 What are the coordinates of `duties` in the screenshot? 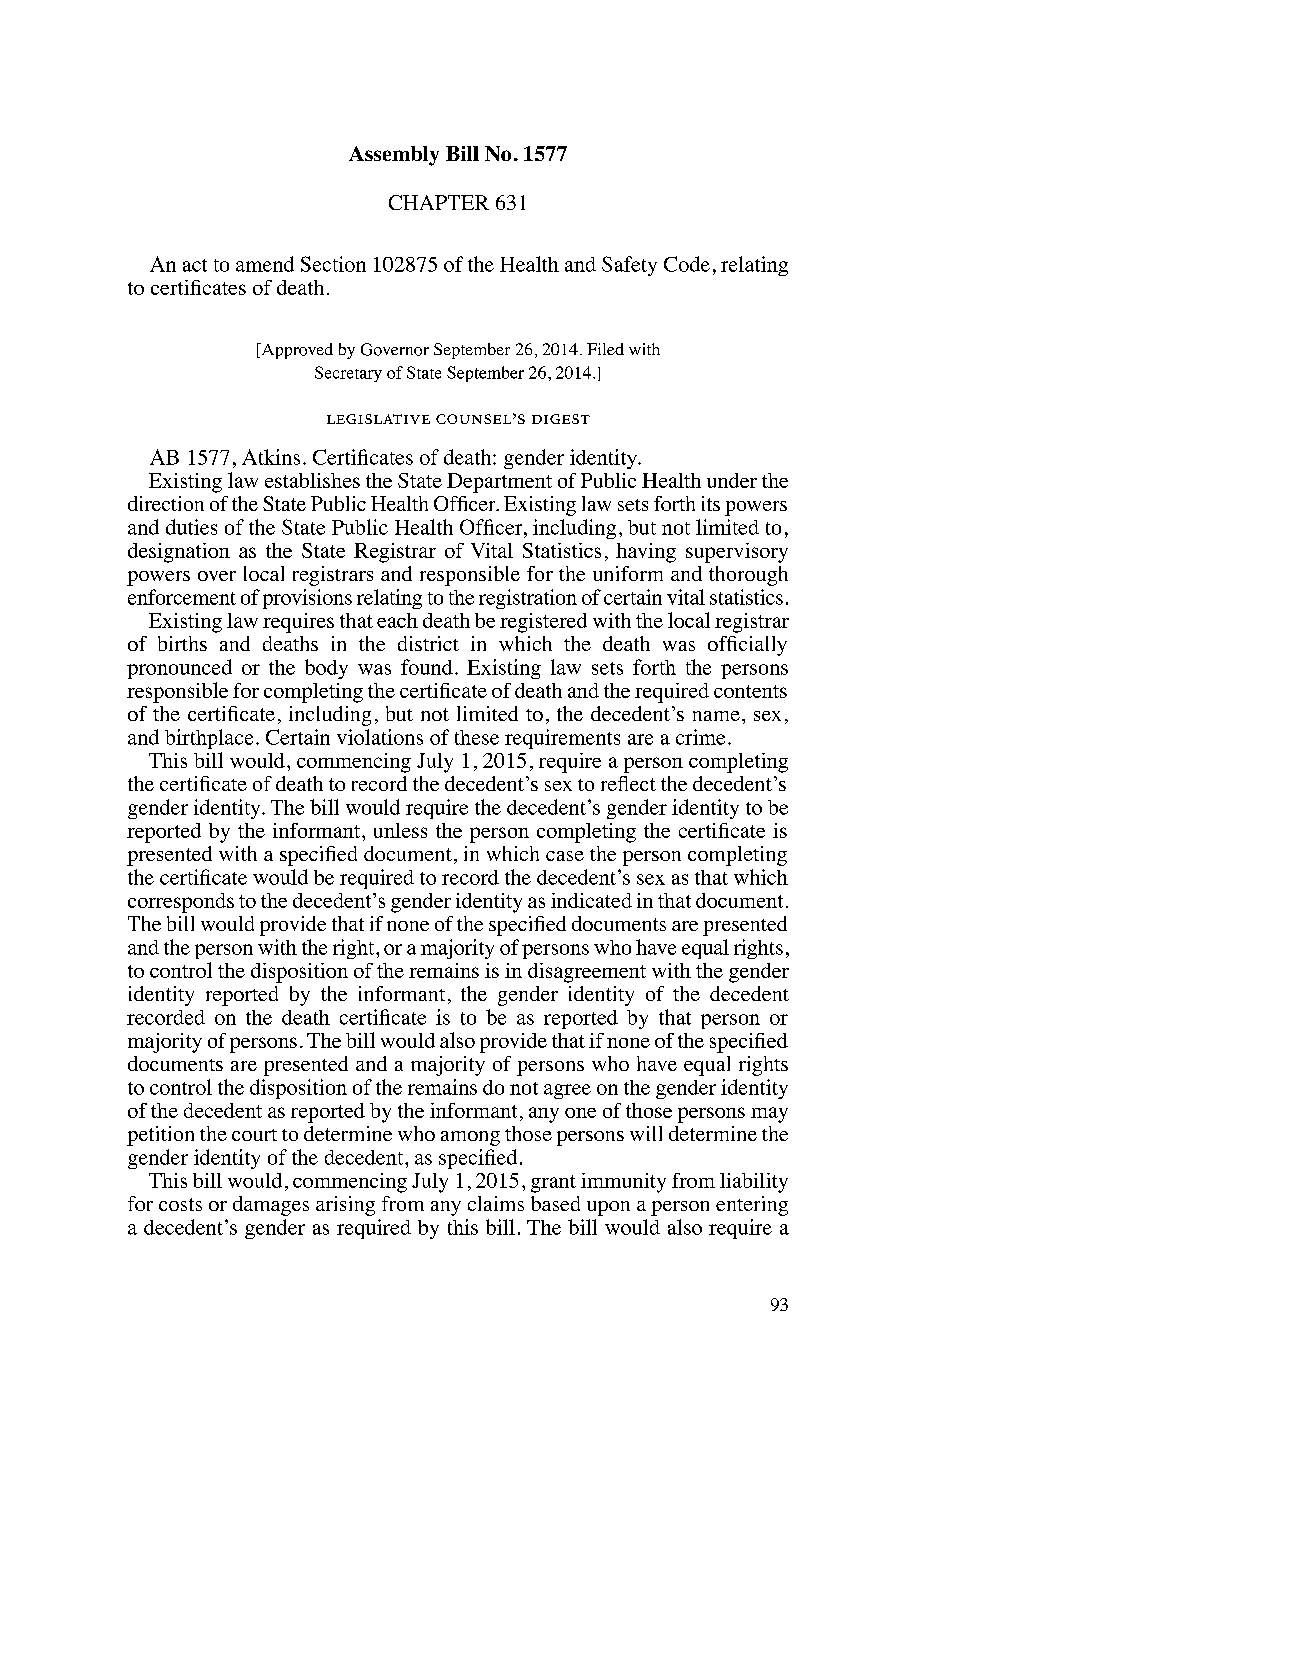 It's located at (191, 527).
